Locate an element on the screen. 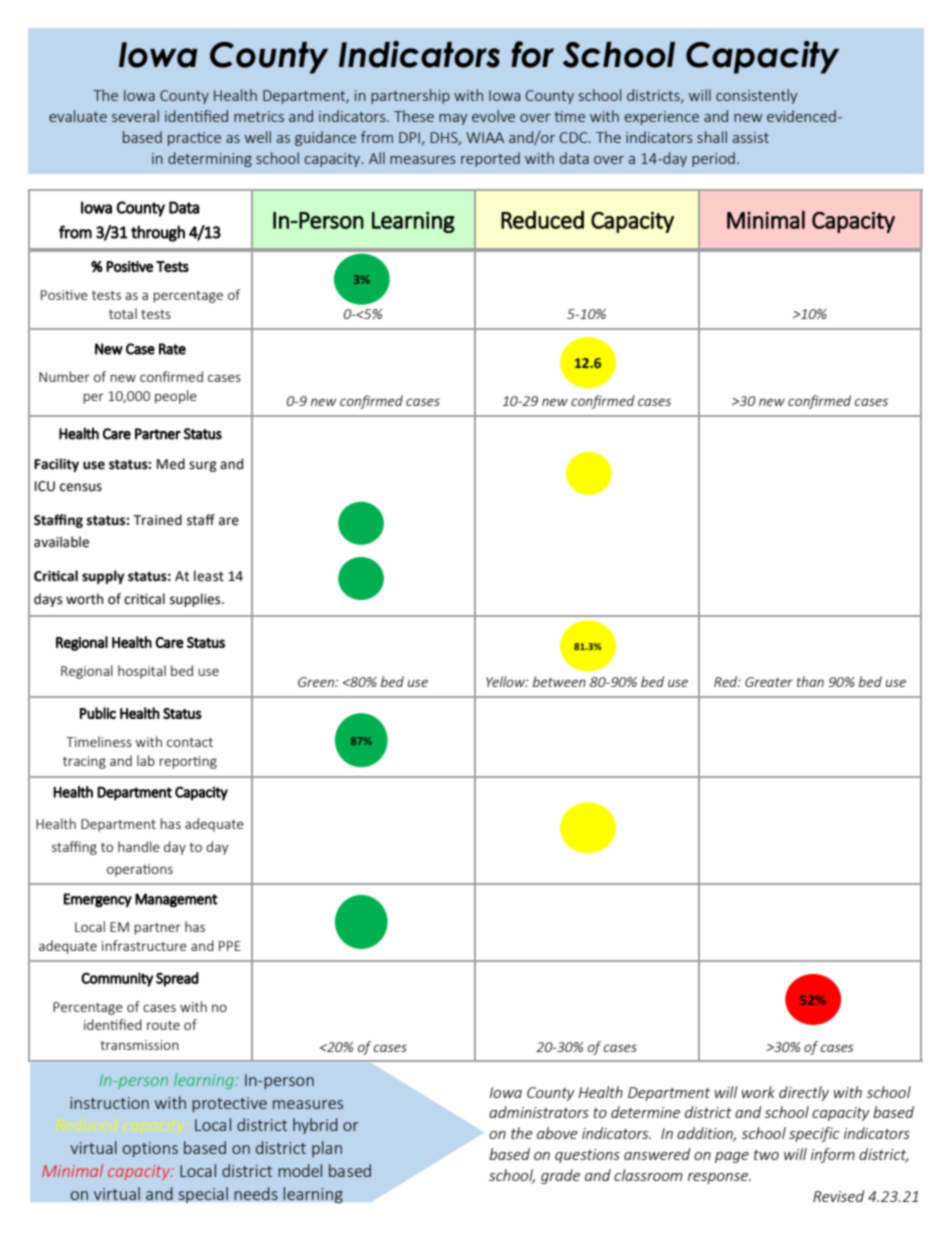  census is located at coordinates (81, 487).
